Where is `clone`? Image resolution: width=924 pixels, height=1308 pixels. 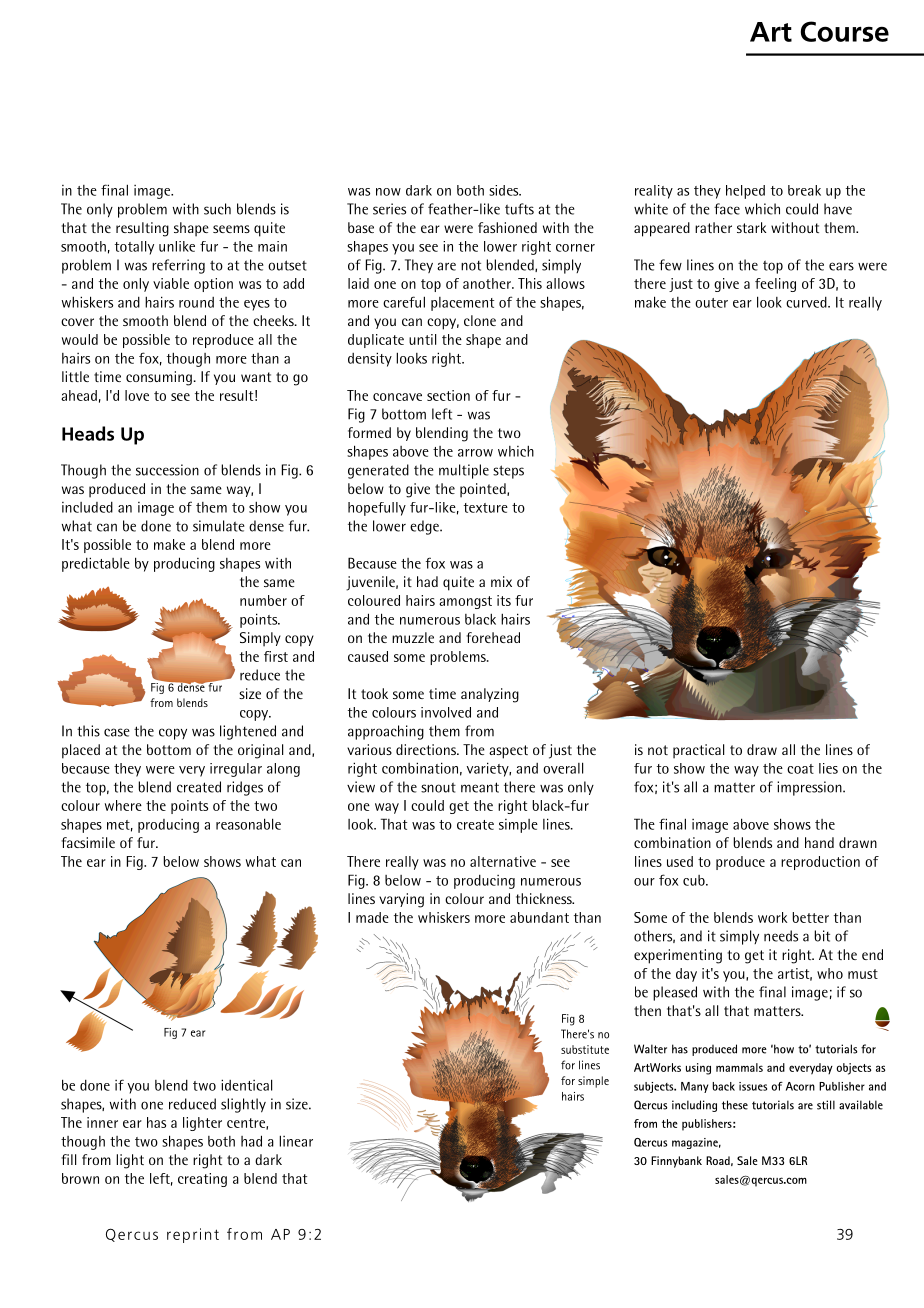 clone is located at coordinates (480, 320).
